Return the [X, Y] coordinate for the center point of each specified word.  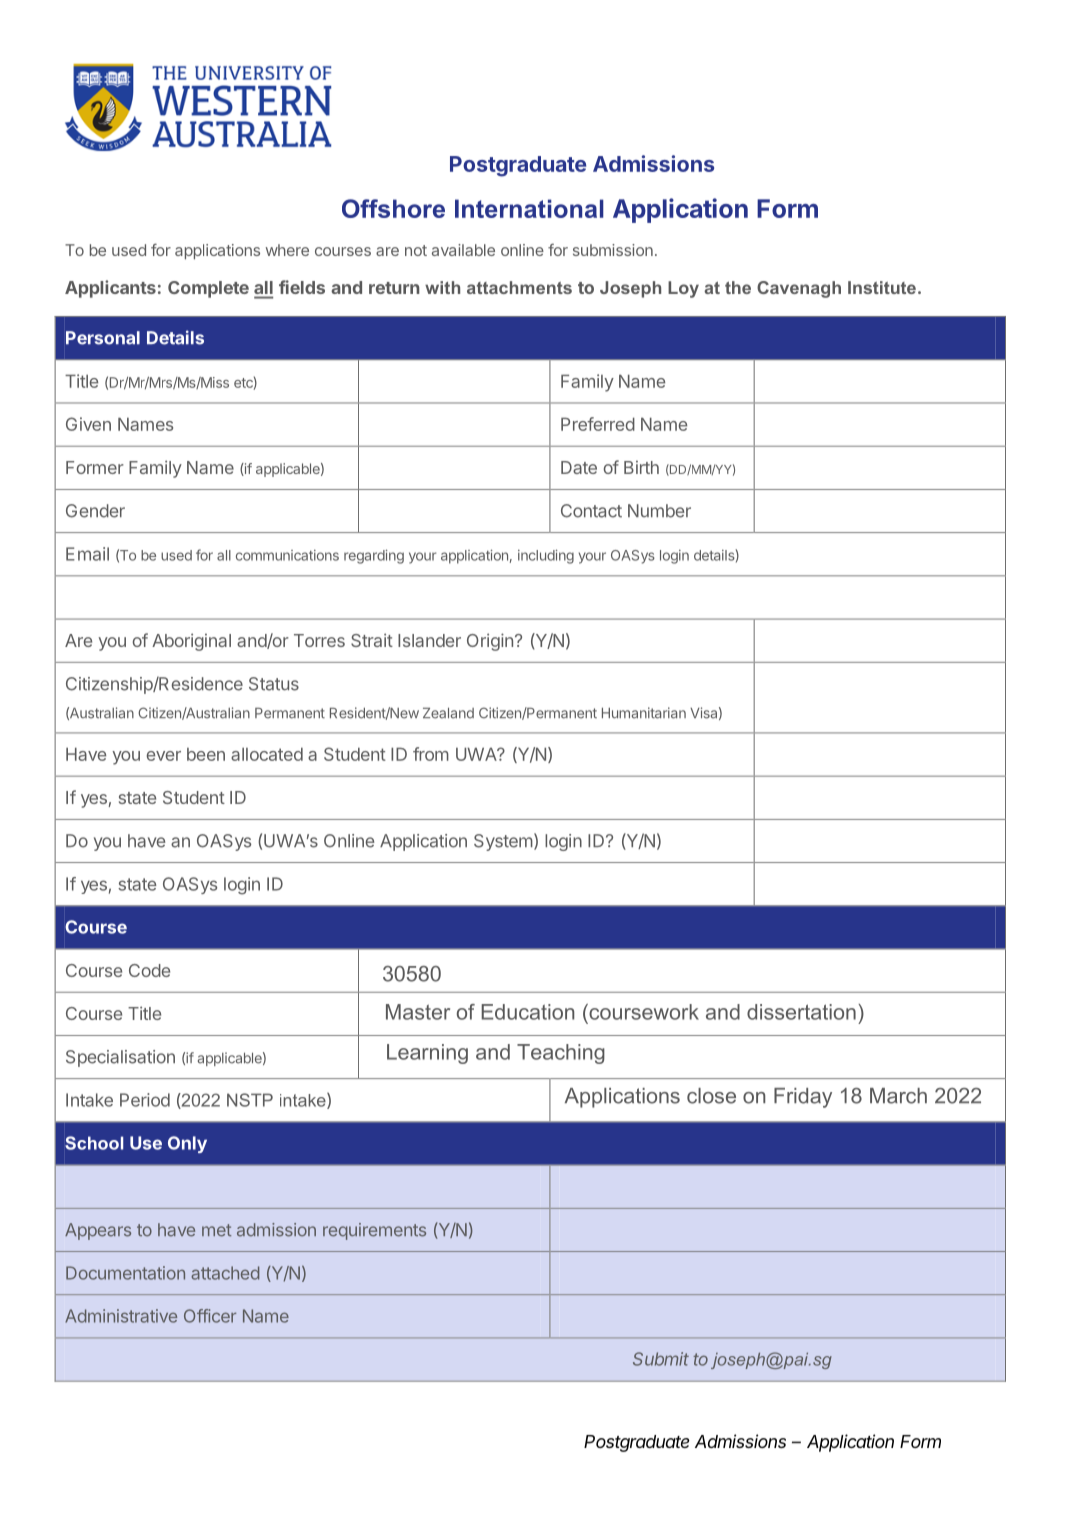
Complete [208, 289]
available [463, 250]
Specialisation [120, 1058]
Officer [210, 1316]
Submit [661, 1359]
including [546, 557]
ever [164, 756]
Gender [95, 511]
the [738, 287]
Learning [427, 1054]
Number [659, 511]
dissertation [801, 1012]
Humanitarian [644, 713]
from [431, 754]
